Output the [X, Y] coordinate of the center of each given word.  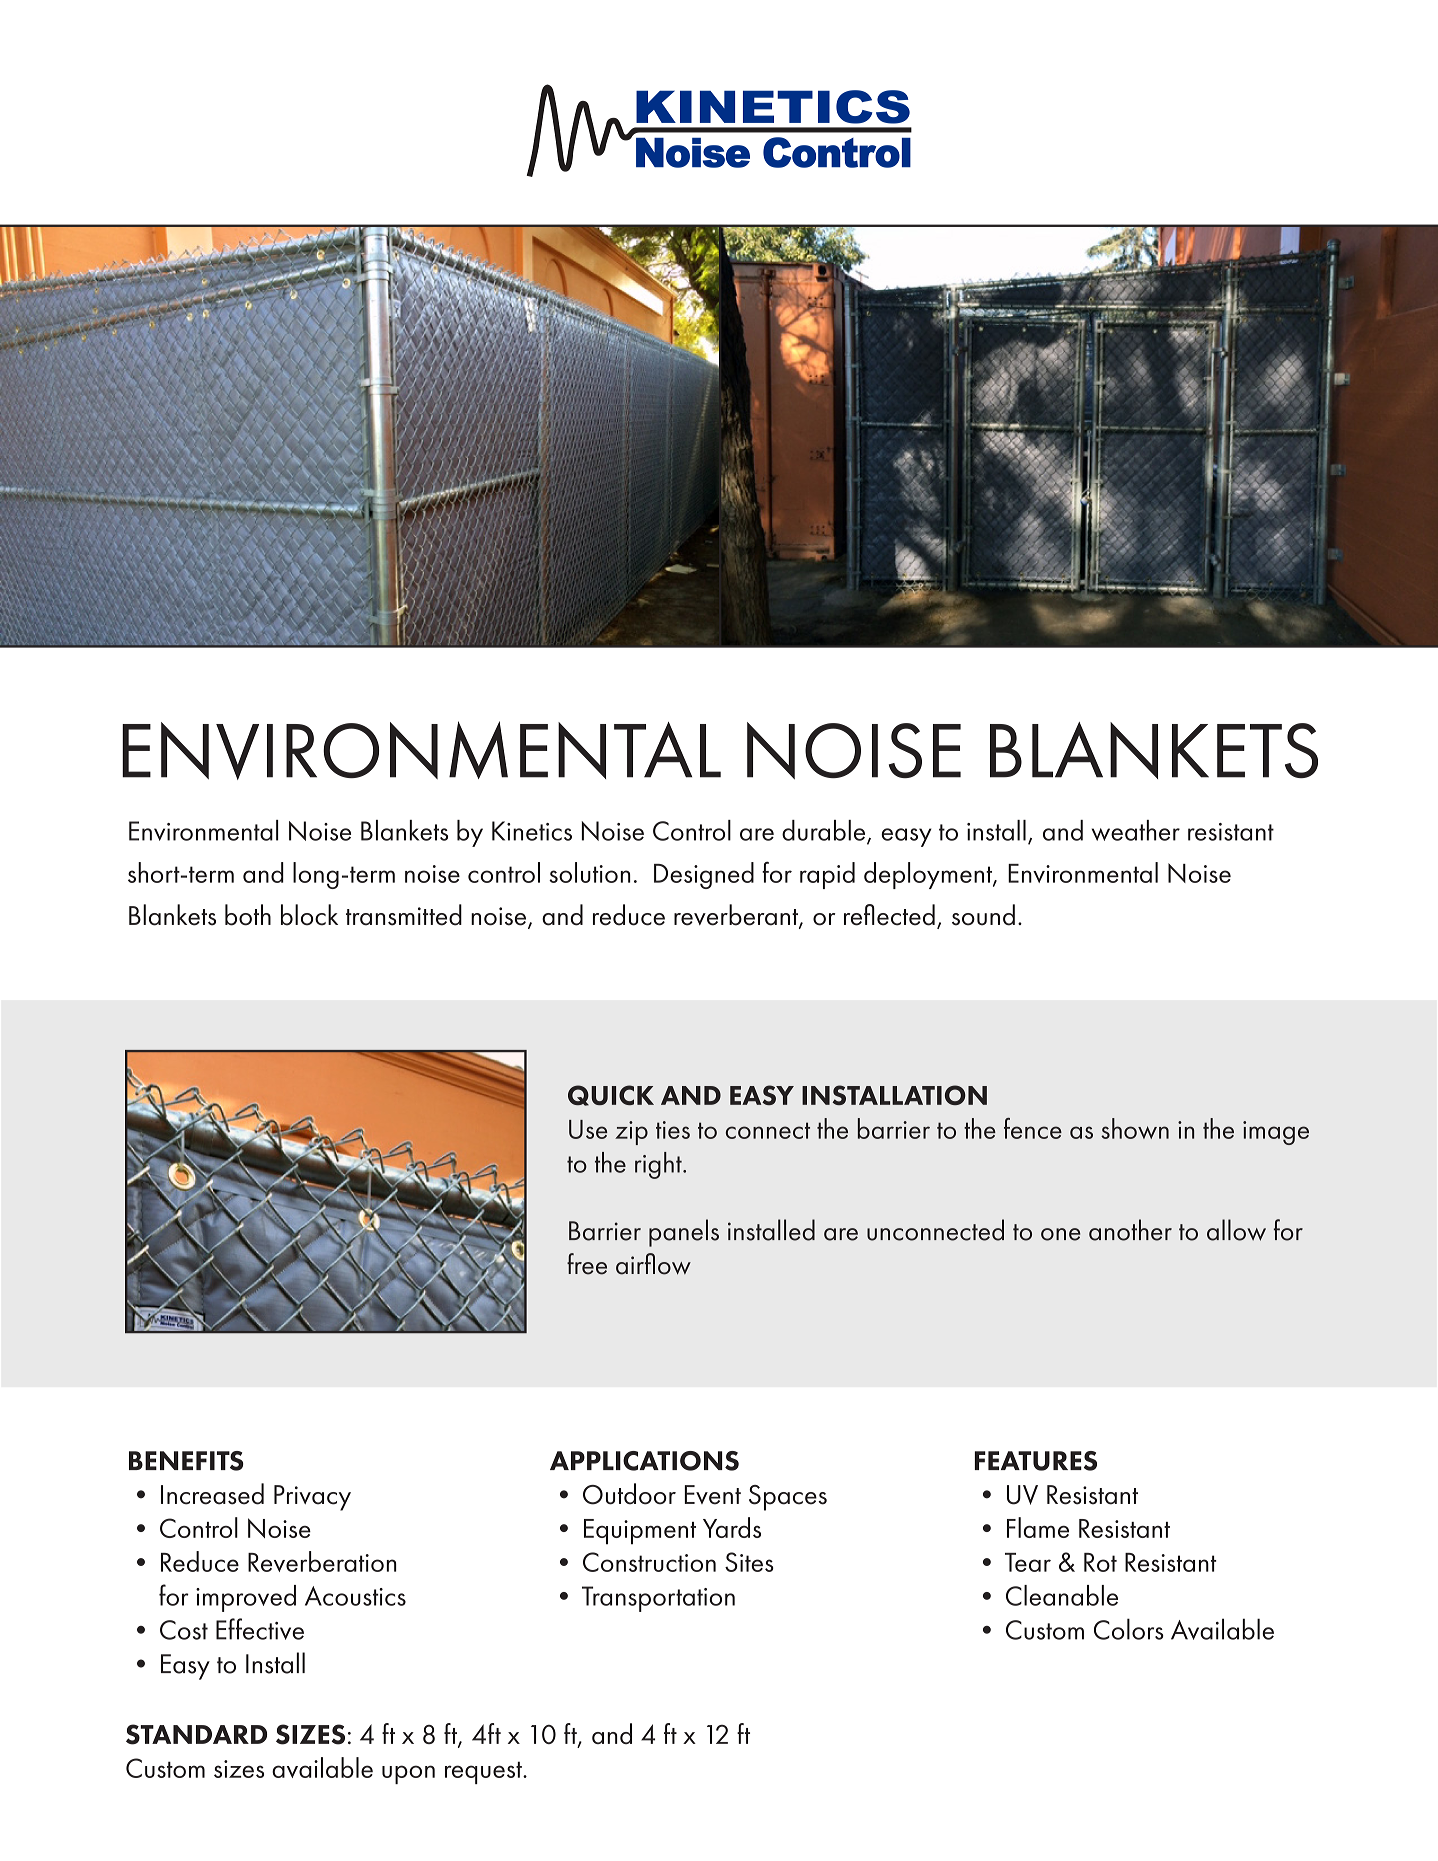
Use [588, 1129]
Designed [704, 875]
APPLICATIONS [644, 1461]
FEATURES [1036, 1461]
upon [408, 1774]
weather [1136, 830]
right [659, 1165]
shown [1135, 1128]
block [309, 915]
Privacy [312, 1498]
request [484, 1772]
